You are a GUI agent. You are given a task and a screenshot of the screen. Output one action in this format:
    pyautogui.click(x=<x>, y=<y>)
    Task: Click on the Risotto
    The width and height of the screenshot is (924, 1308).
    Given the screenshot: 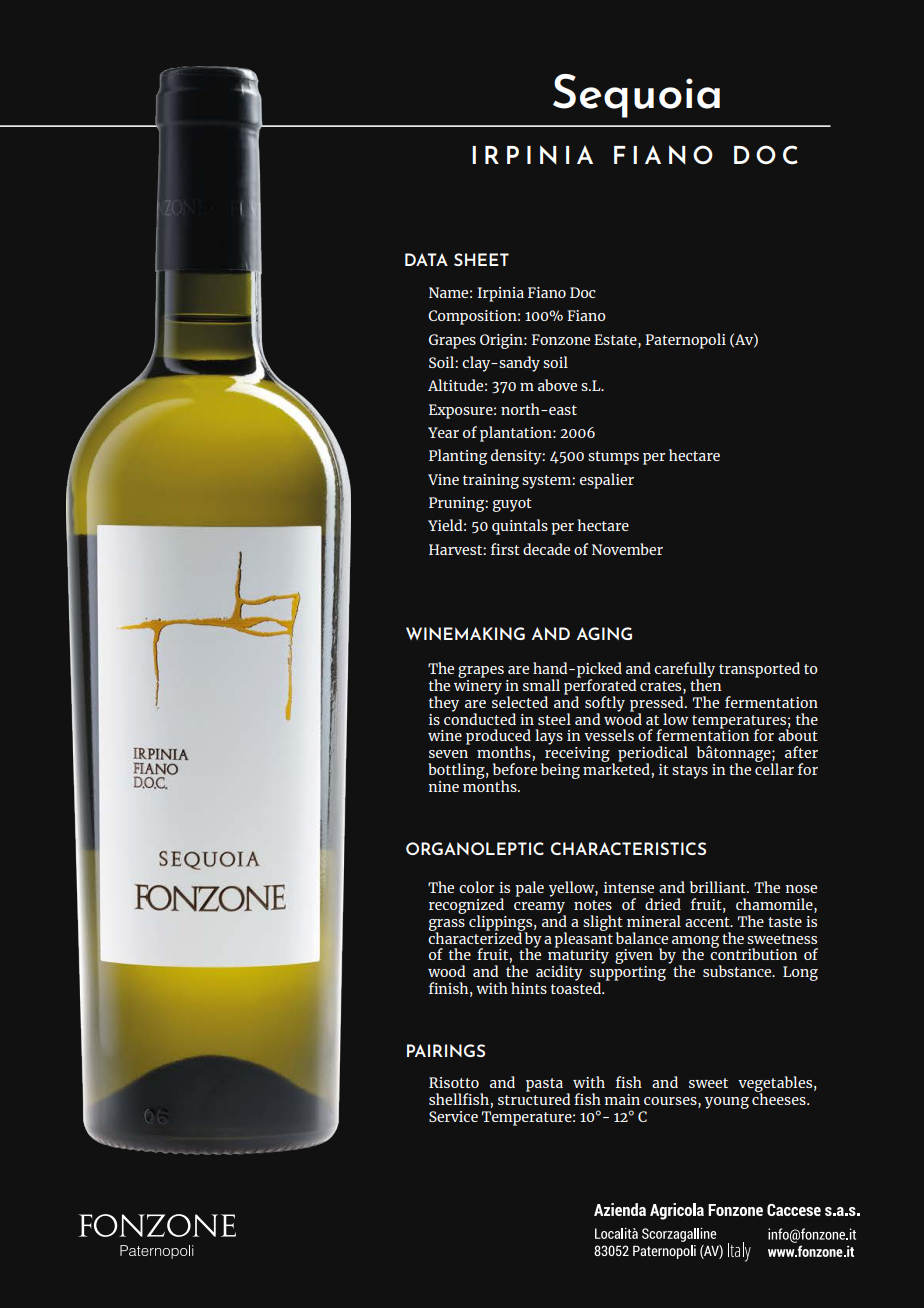 What is the action you would take?
    pyautogui.click(x=454, y=1082)
